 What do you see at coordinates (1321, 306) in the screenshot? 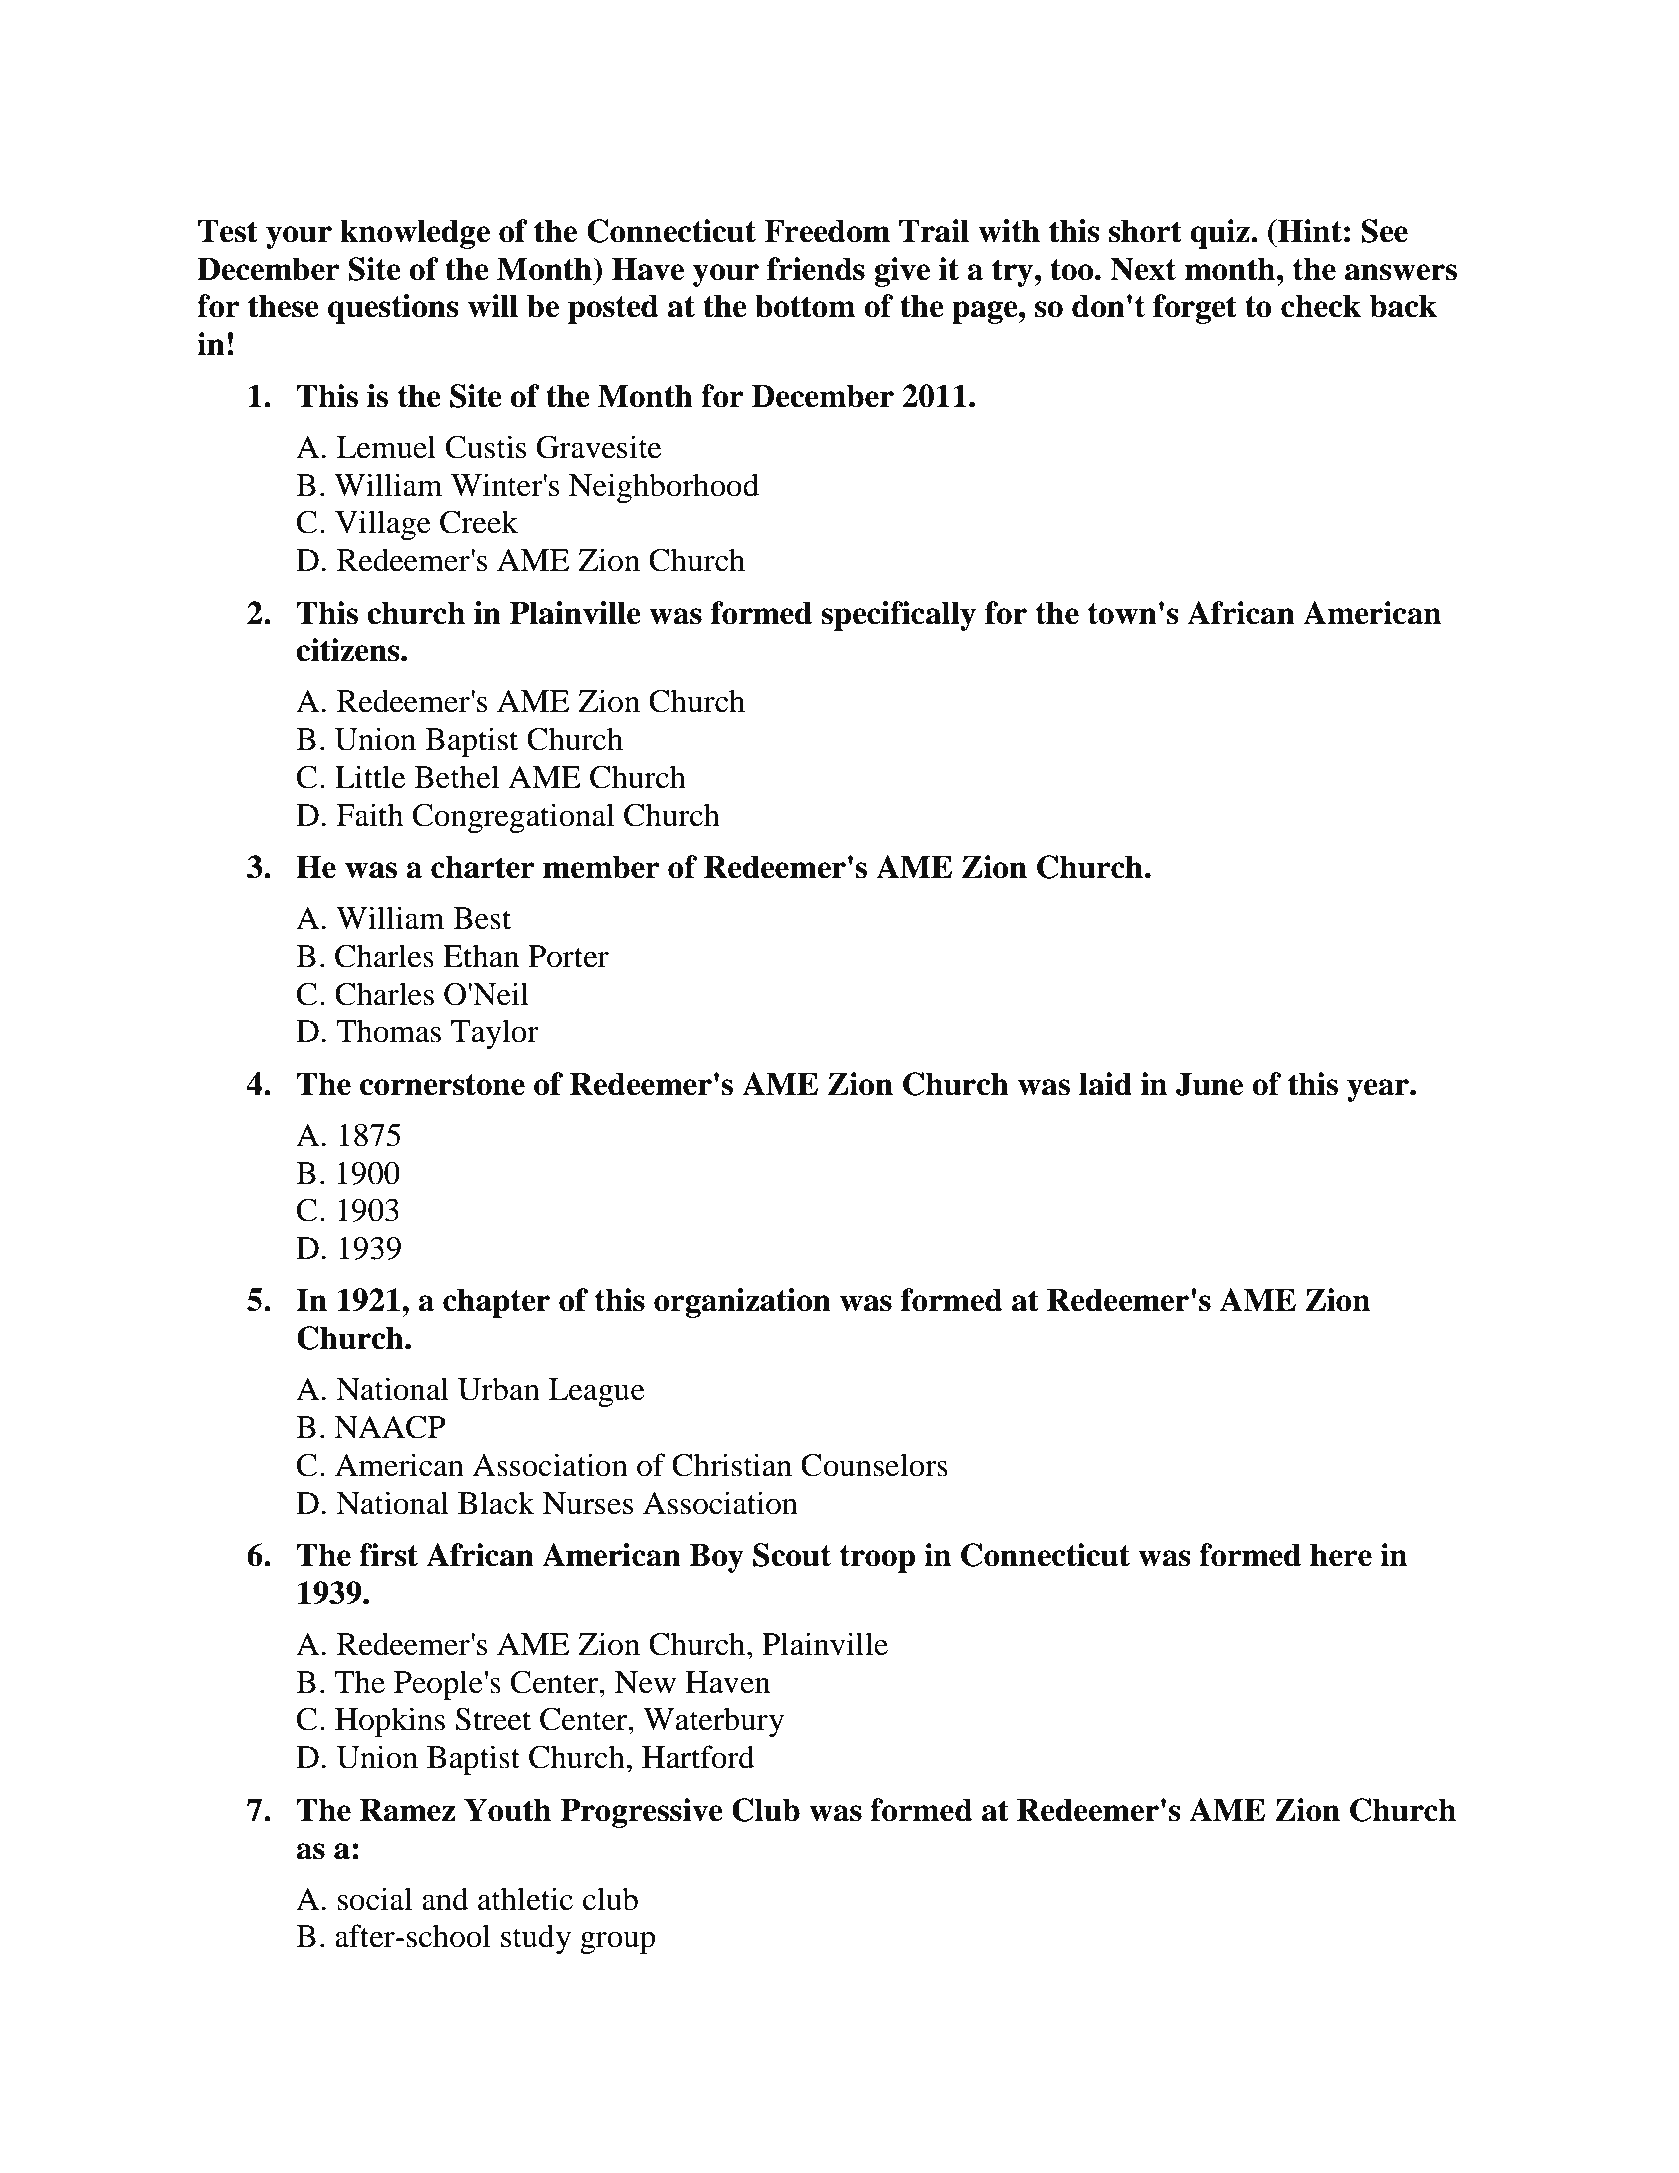
I see `check` at bounding box center [1321, 306].
